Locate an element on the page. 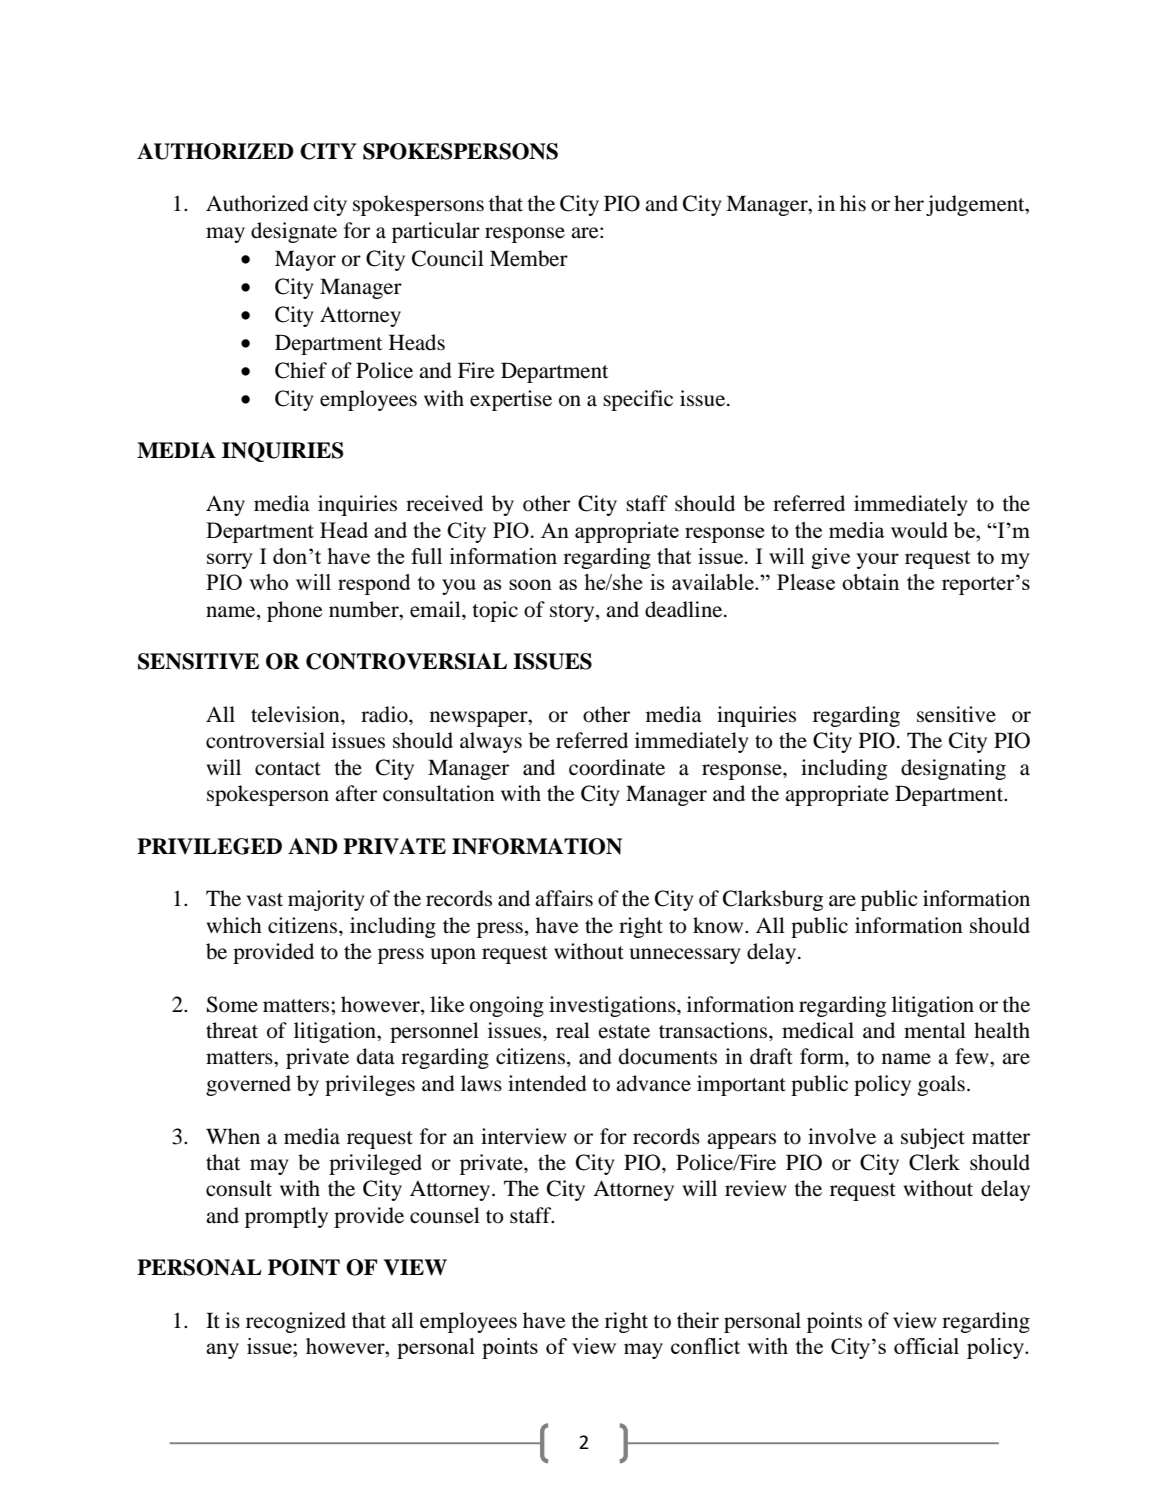 The width and height of the document is (1168, 1512). would is located at coordinates (919, 530).
